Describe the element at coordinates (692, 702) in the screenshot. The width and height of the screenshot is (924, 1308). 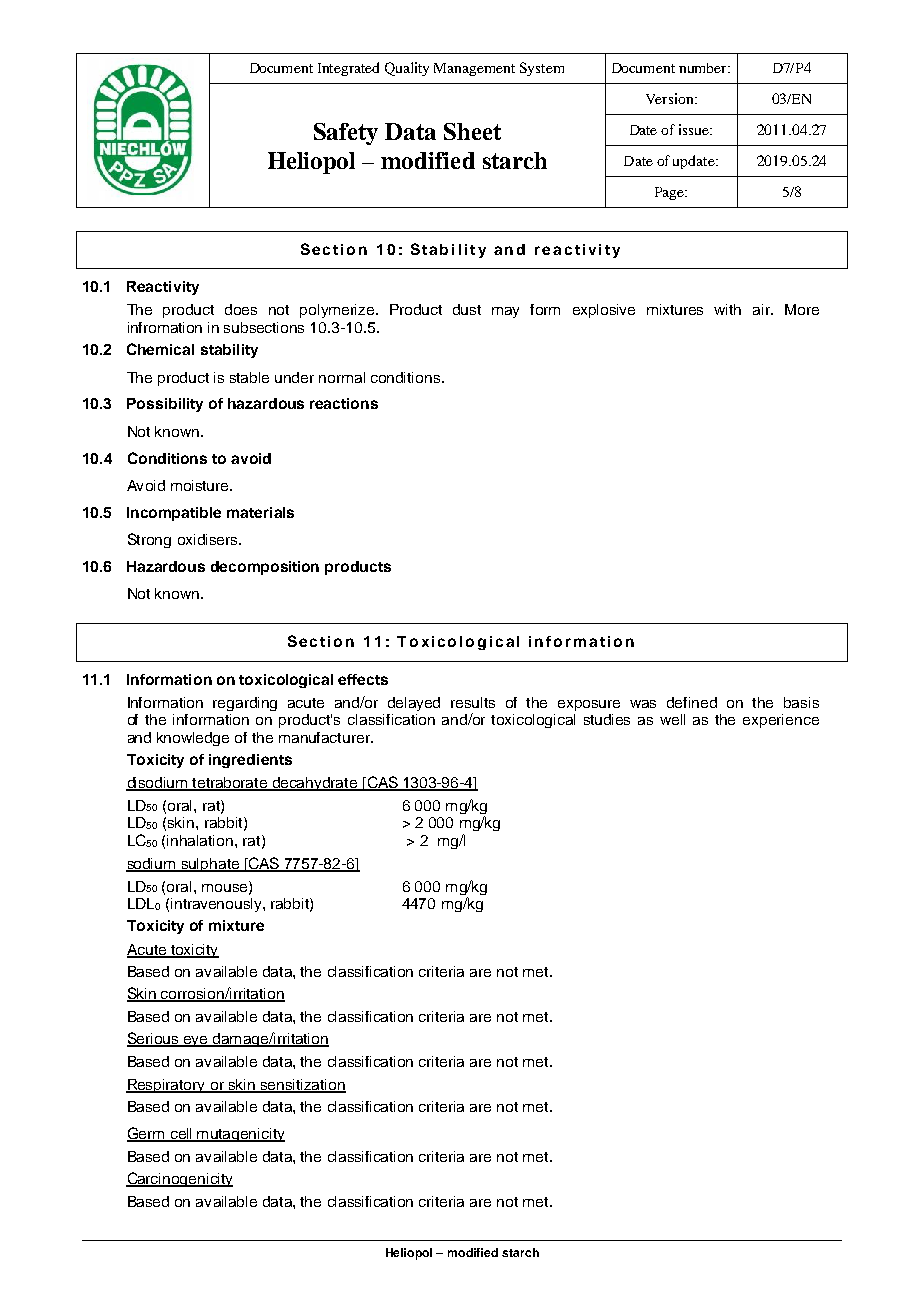
I see `defined` at that location.
